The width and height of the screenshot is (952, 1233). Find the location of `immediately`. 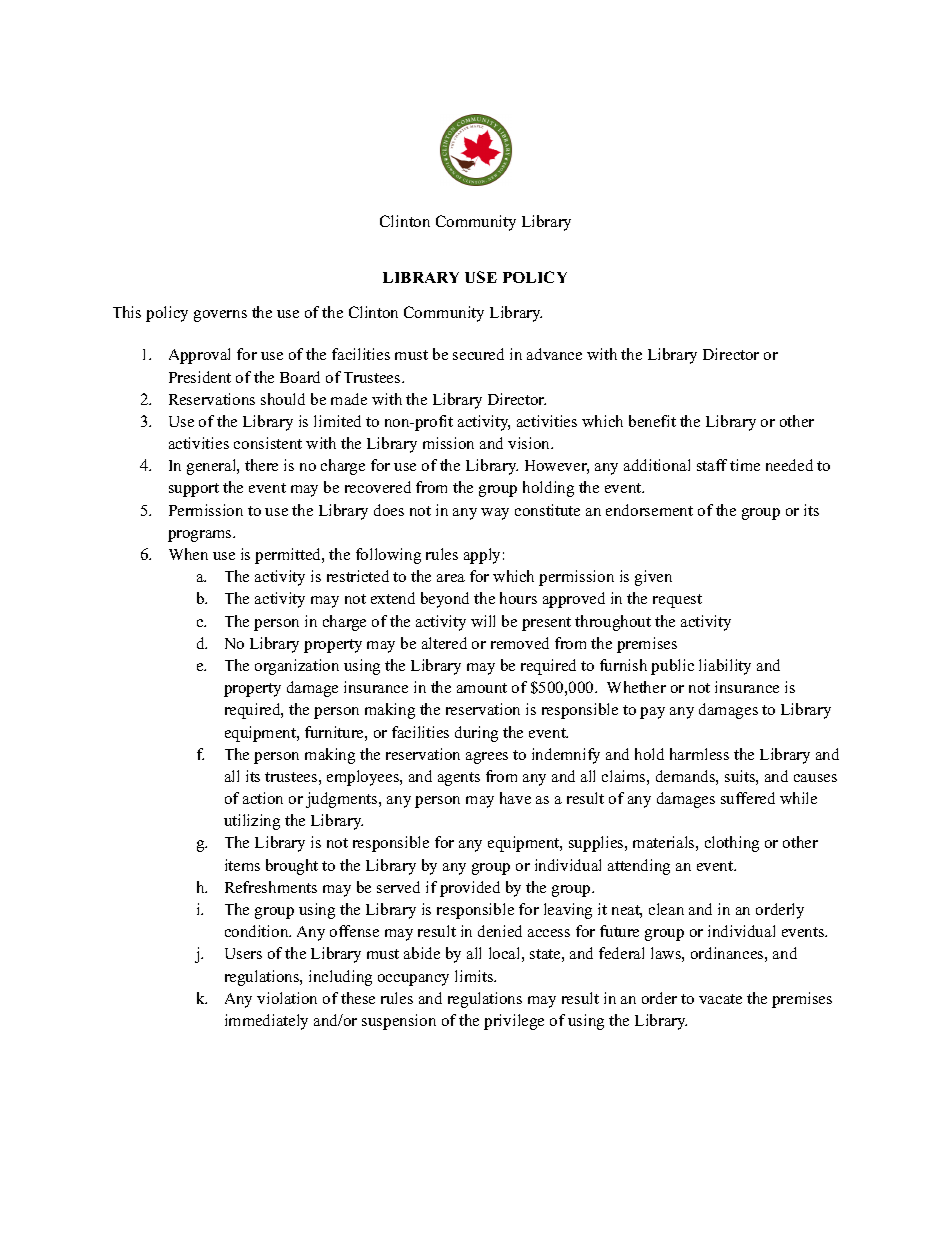

immediately is located at coordinates (266, 1022).
